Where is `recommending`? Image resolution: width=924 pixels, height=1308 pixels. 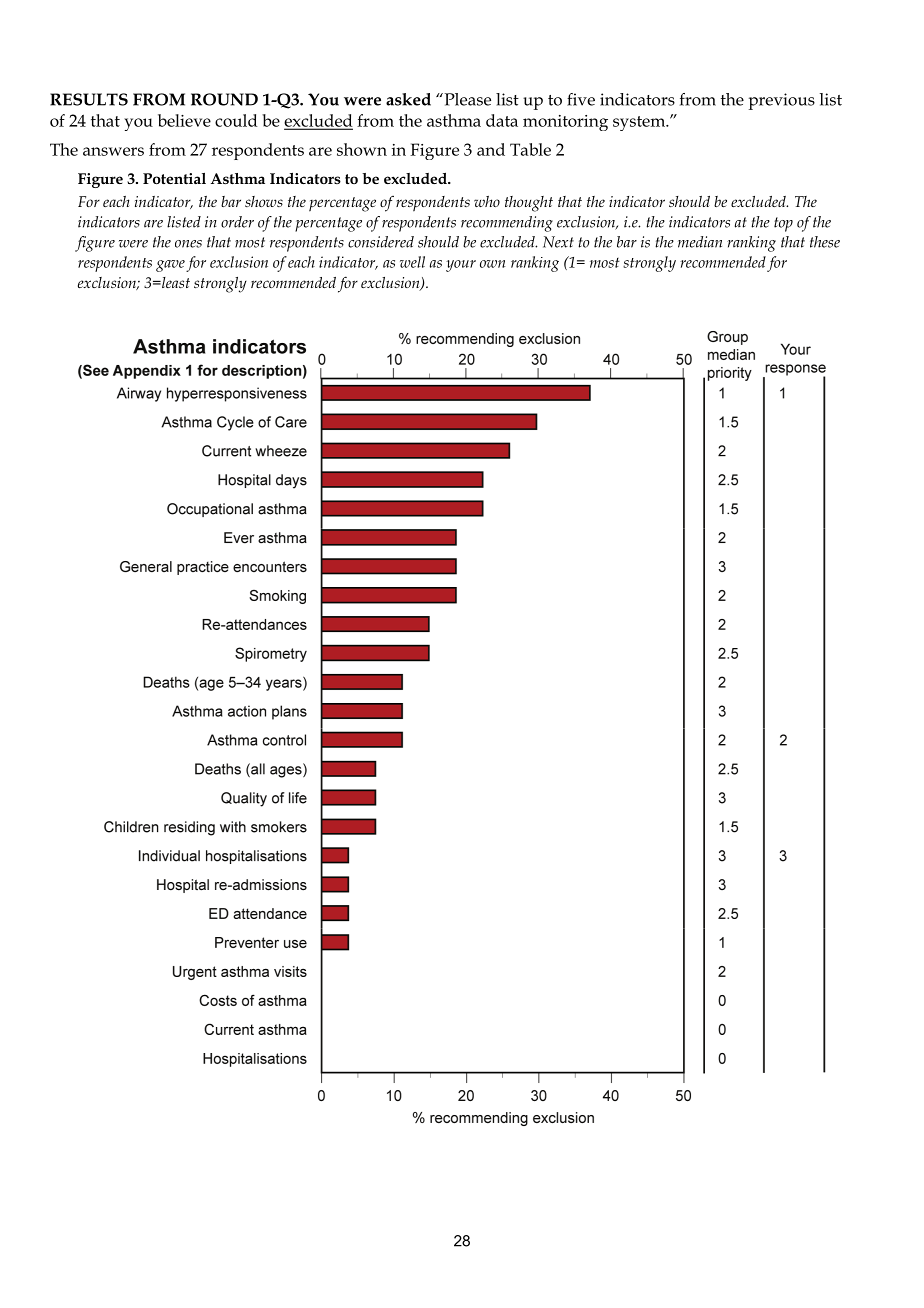
recommending is located at coordinates (507, 224).
